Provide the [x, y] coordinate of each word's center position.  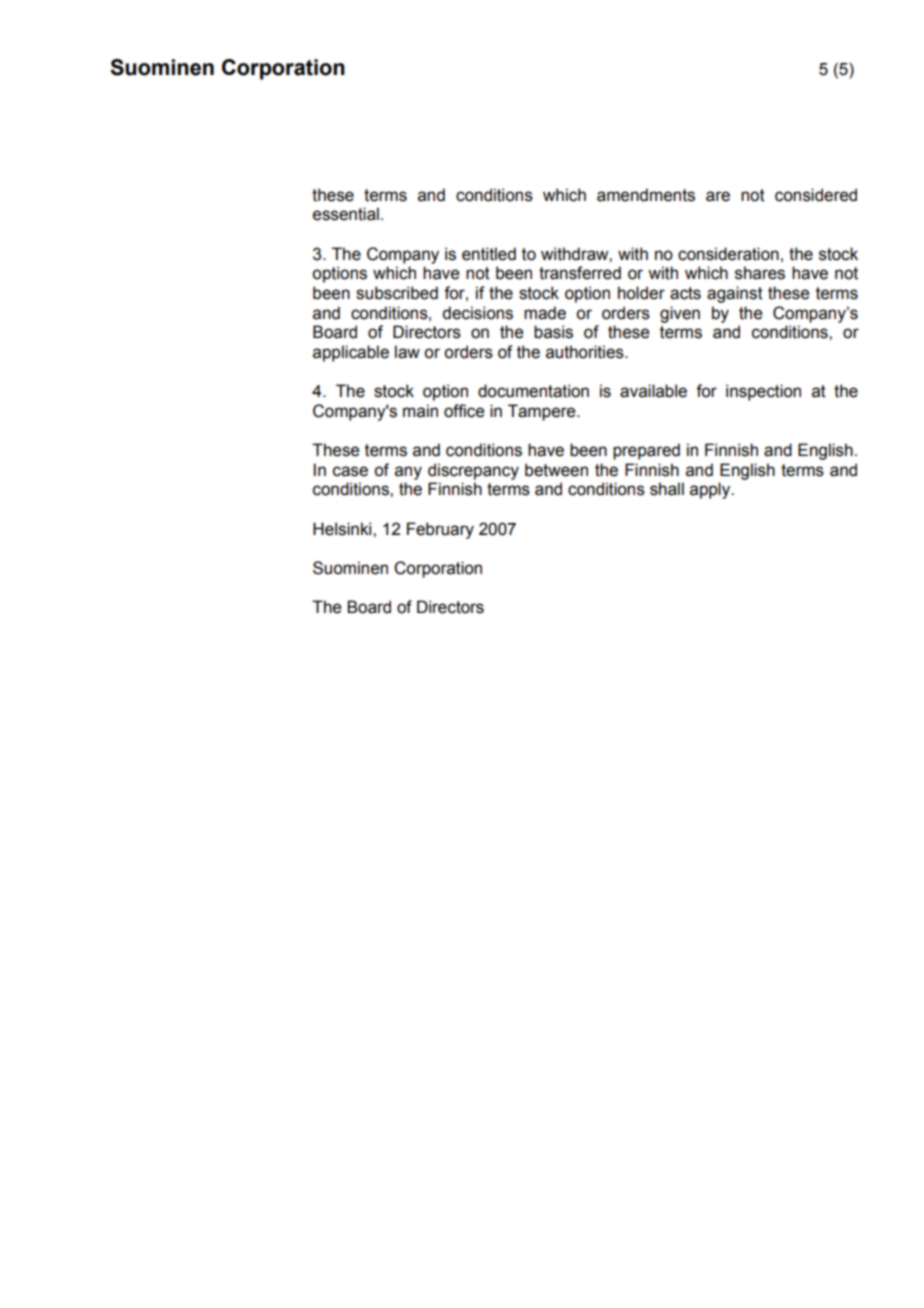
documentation [533, 391]
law [407, 352]
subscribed [397, 293]
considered [816, 195]
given [680, 314]
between [556, 470]
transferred [580, 273]
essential [346, 214]
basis [553, 332]
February [440, 530]
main [420, 411]
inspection [763, 392]
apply [711, 490]
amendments [646, 195]
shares [760, 273]
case [350, 471]
